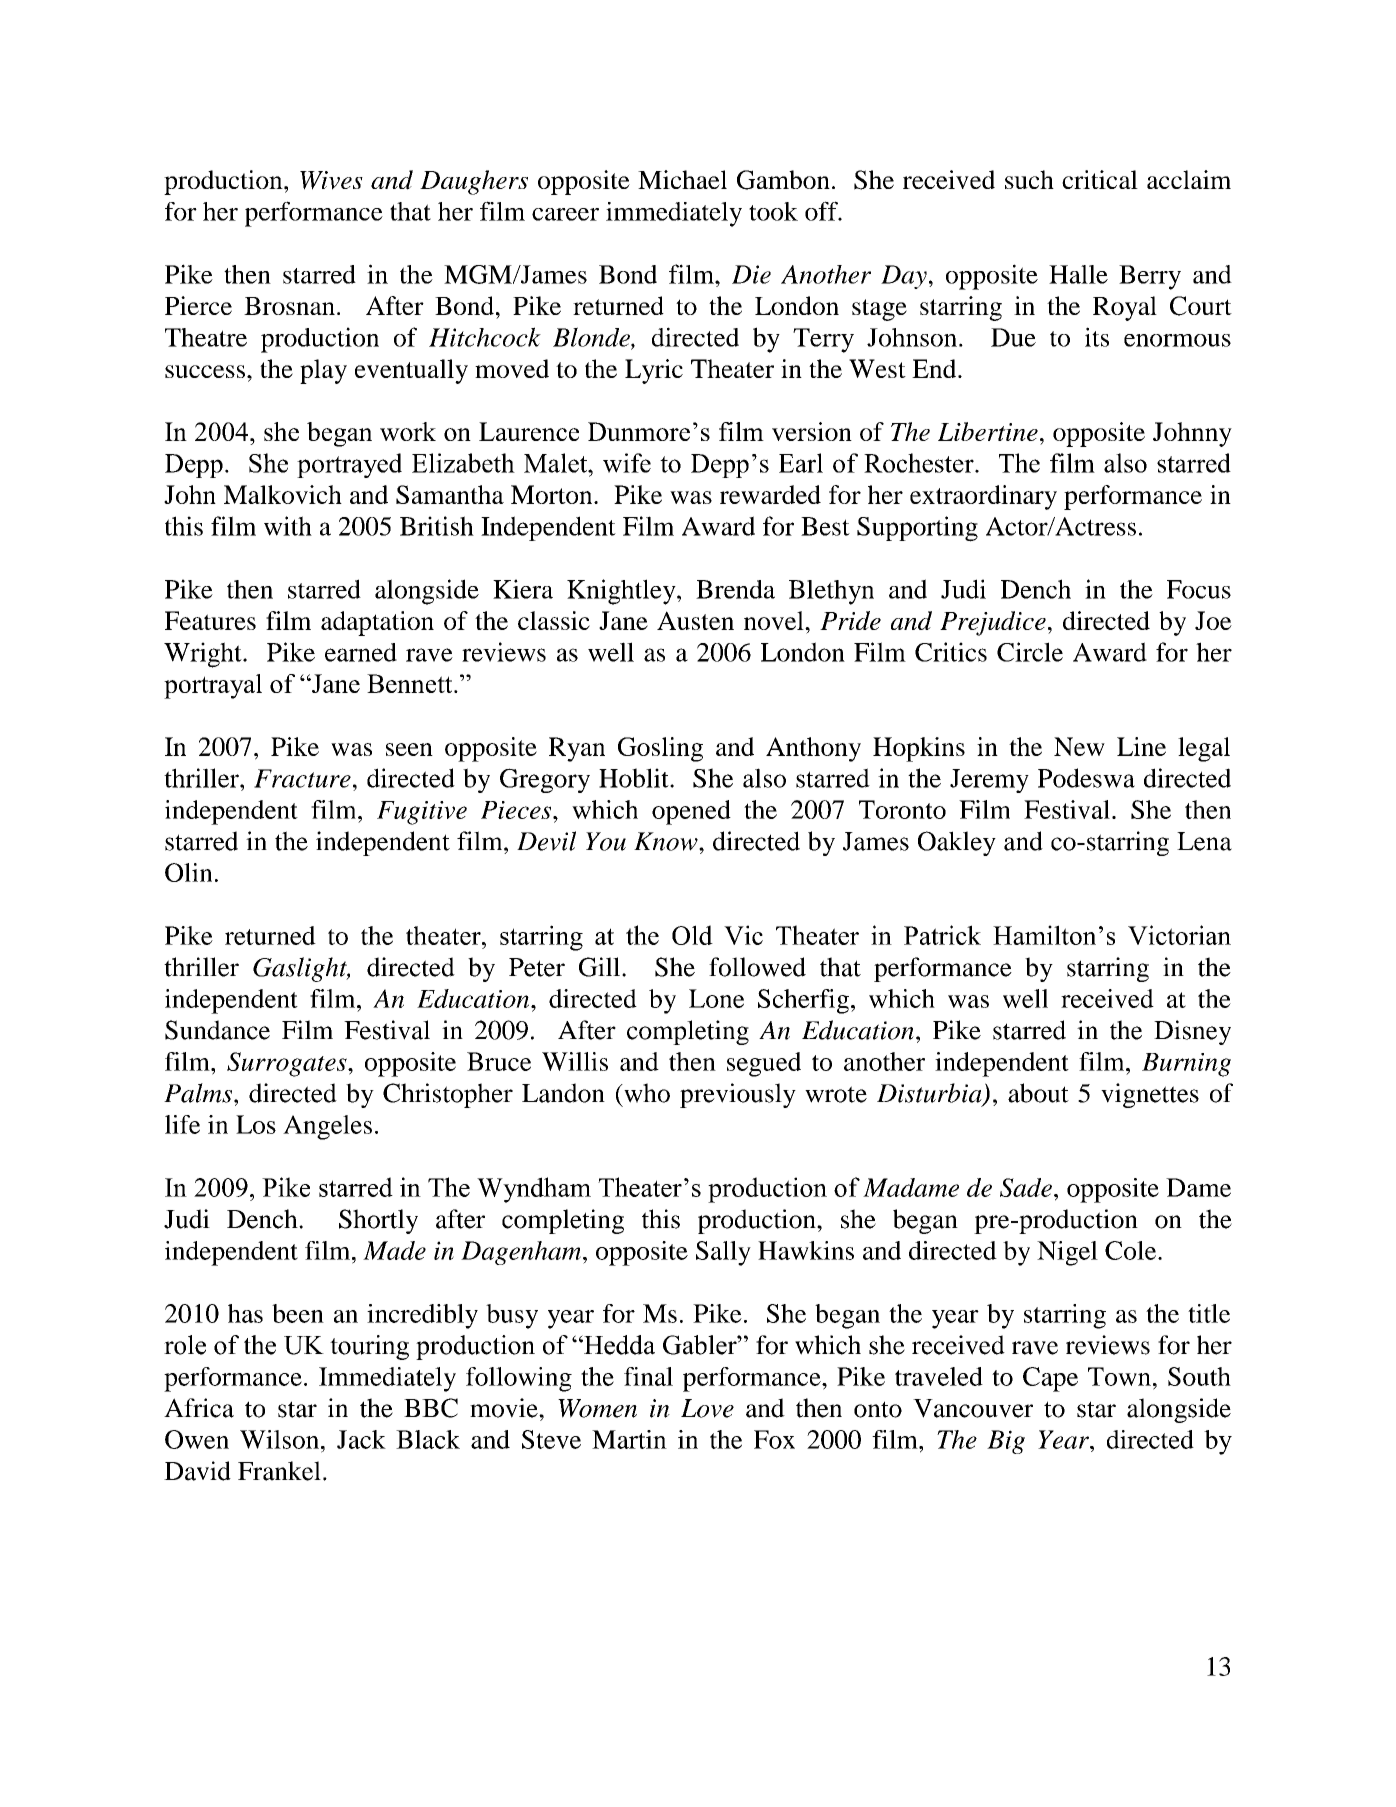  I want to click on Michael, so click(682, 179).
